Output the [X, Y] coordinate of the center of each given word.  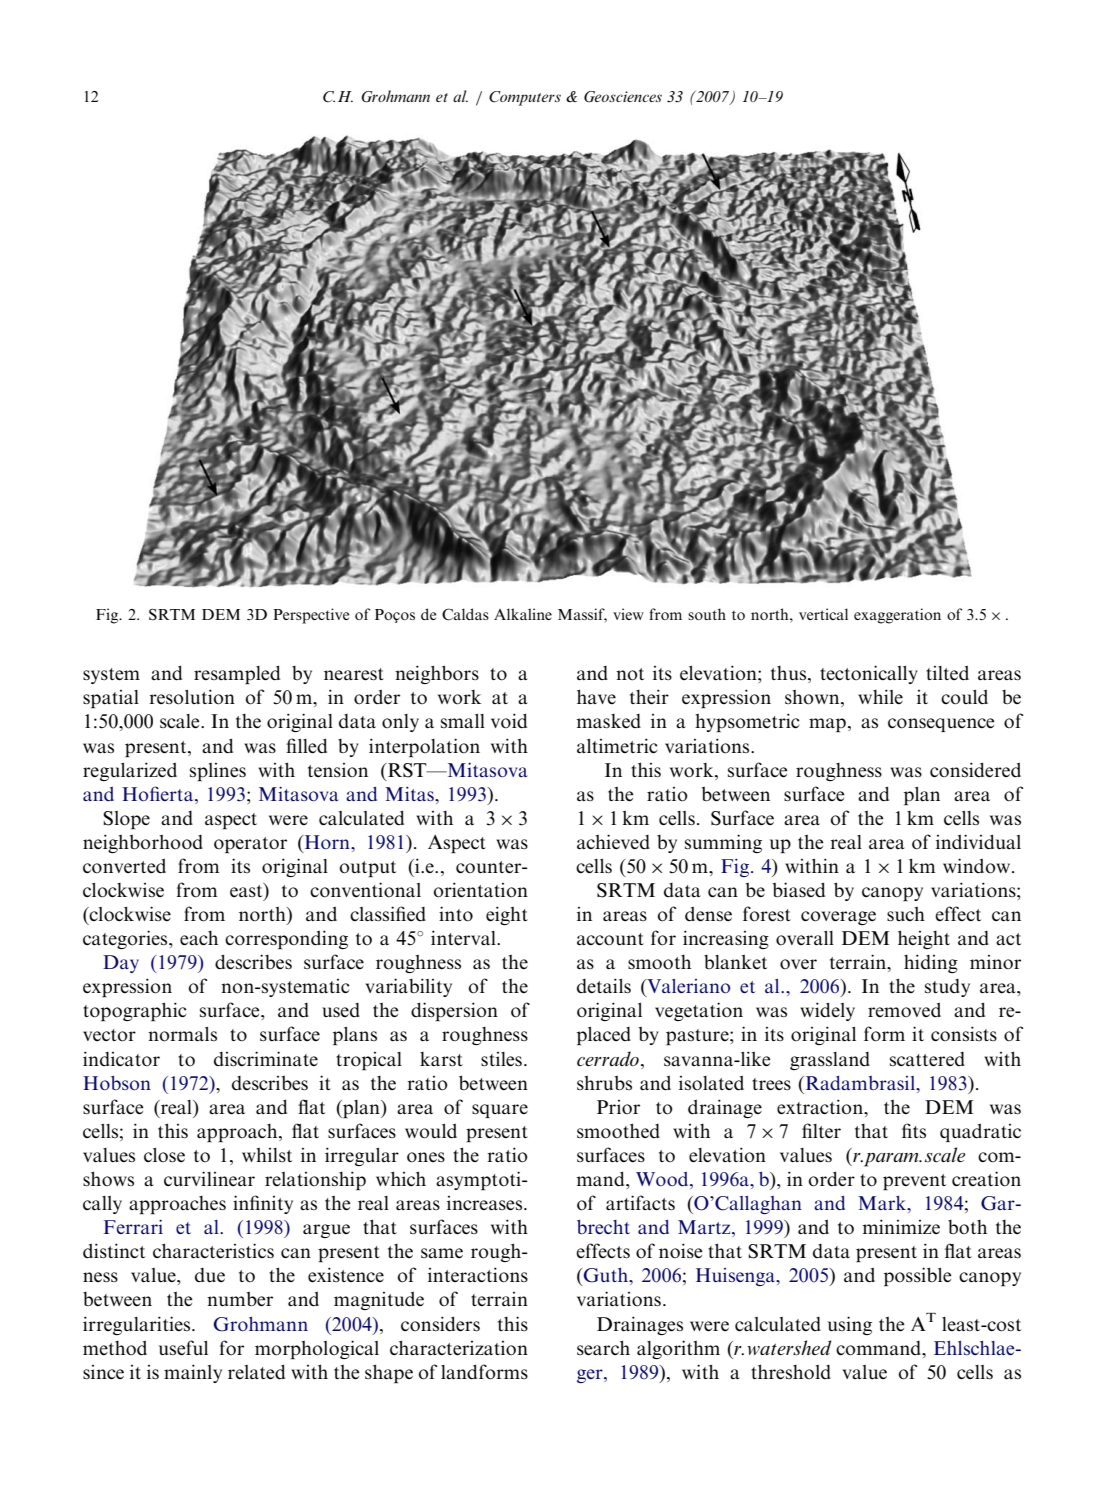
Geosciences [623, 97]
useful [183, 1347]
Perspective [311, 616]
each [199, 938]
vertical [823, 614]
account [610, 939]
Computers [525, 98]
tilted [947, 673]
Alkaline [523, 614]
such [906, 914]
